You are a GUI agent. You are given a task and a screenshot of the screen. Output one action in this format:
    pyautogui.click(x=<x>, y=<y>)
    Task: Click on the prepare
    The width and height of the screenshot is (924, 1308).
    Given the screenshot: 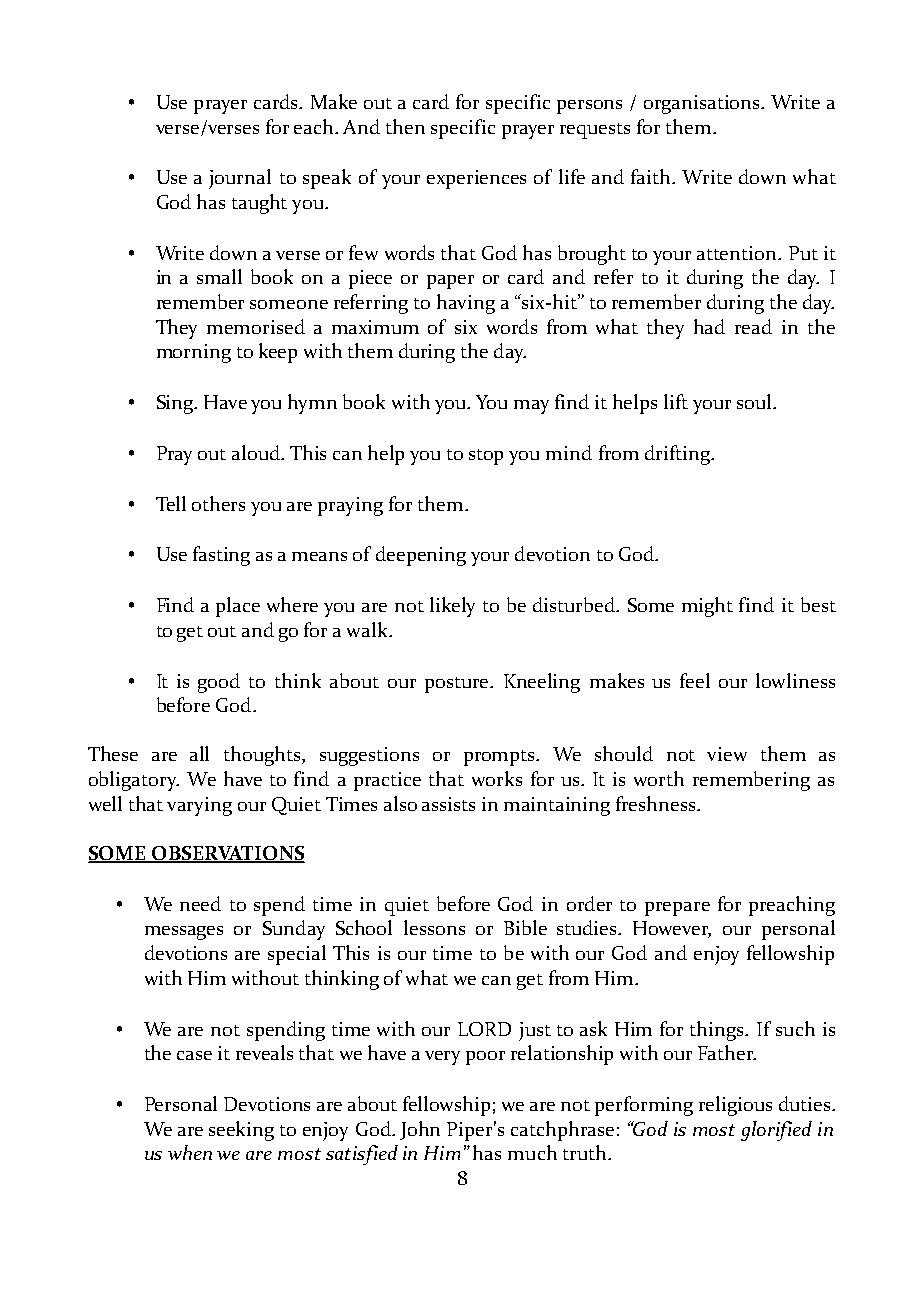 What is the action you would take?
    pyautogui.click(x=677, y=909)
